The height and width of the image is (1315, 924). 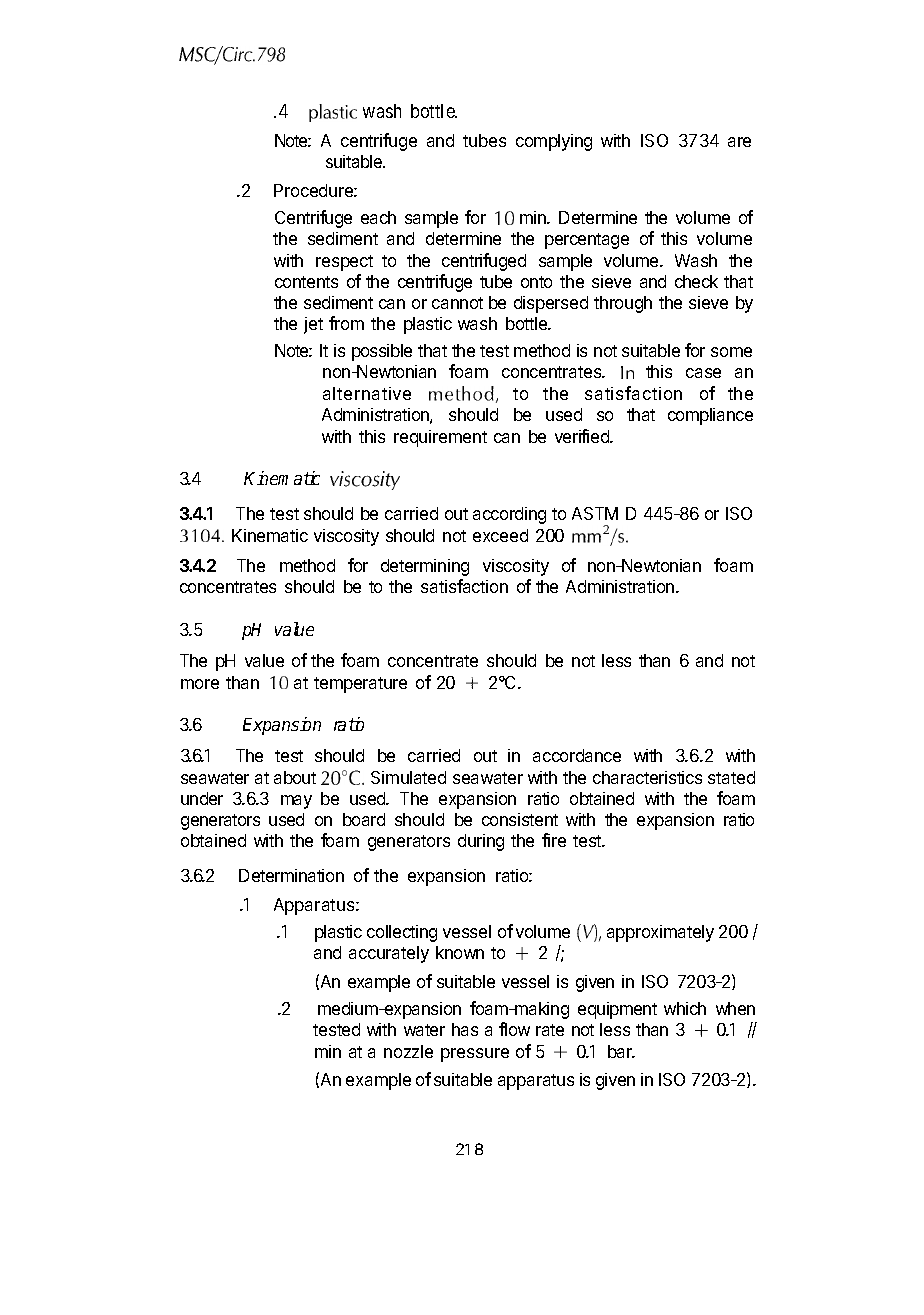 I want to click on requirement, so click(x=440, y=438).
